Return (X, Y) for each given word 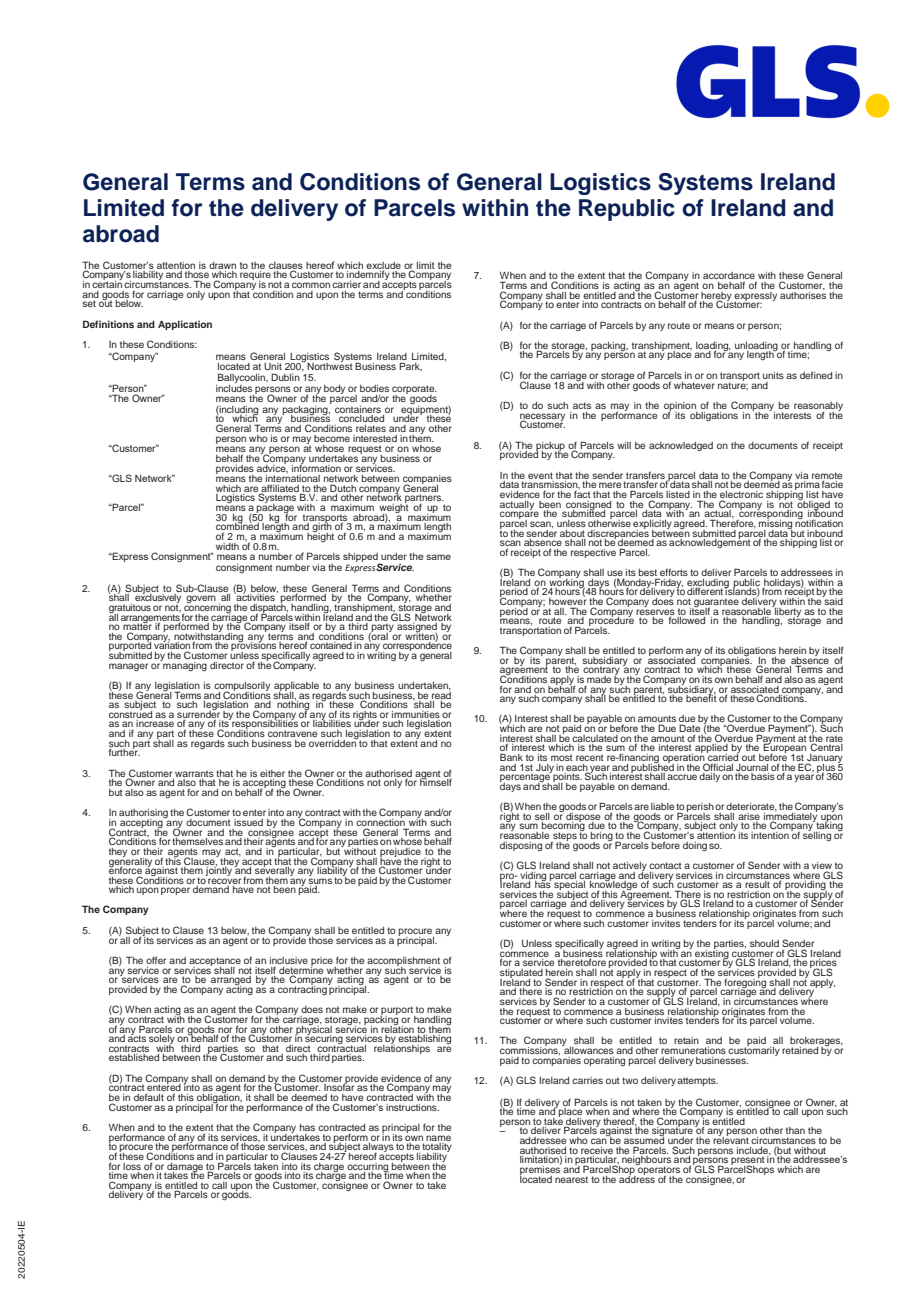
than (795, 1130)
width (227, 546)
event (540, 475)
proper (175, 891)
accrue (682, 777)
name (438, 1138)
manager (128, 667)
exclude (383, 266)
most (562, 757)
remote (827, 476)
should (764, 943)
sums (320, 881)
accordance (730, 277)
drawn (222, 265)
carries (587, 1080)
